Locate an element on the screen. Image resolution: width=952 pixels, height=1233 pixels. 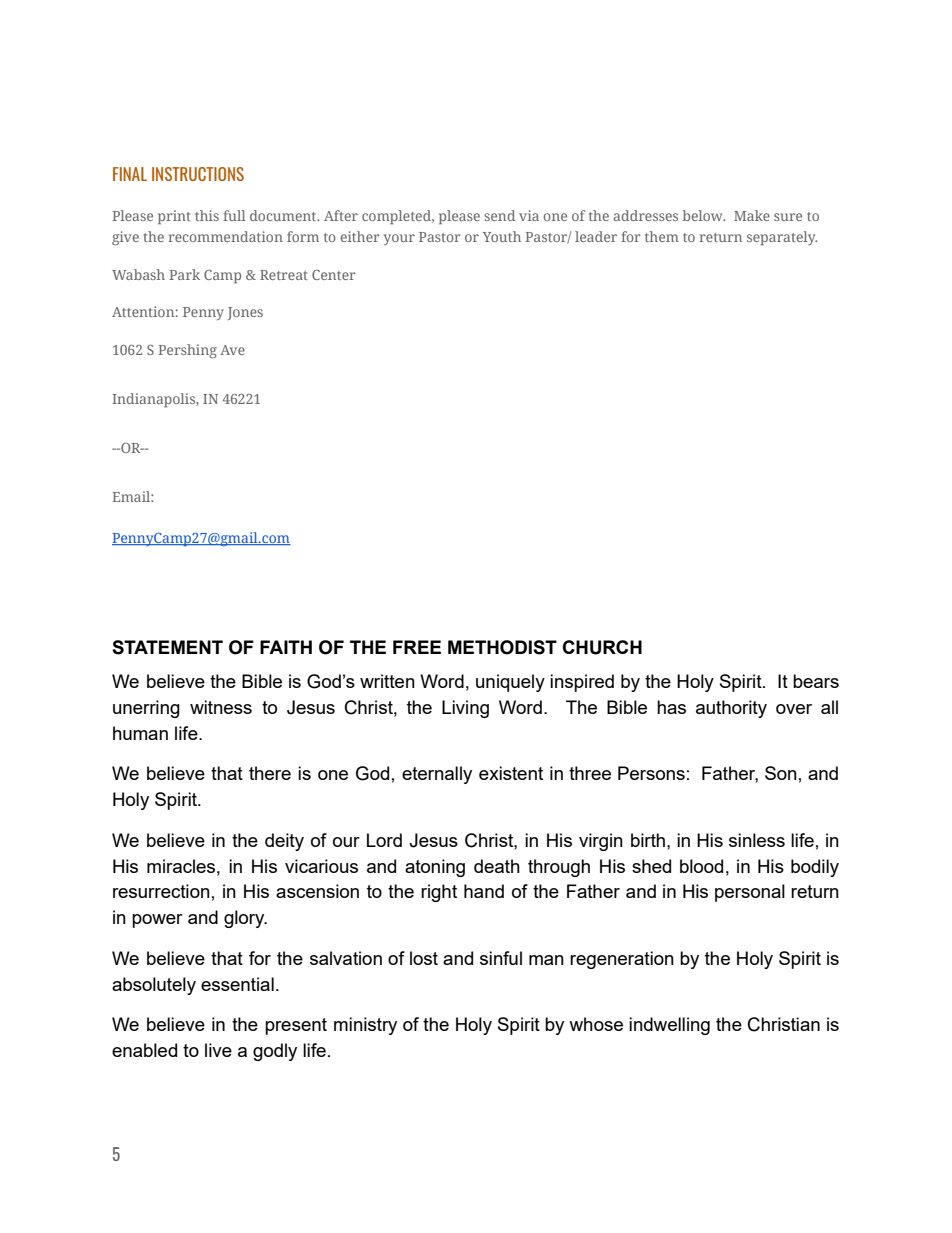
Ave is located at coordinates (232, 350).
